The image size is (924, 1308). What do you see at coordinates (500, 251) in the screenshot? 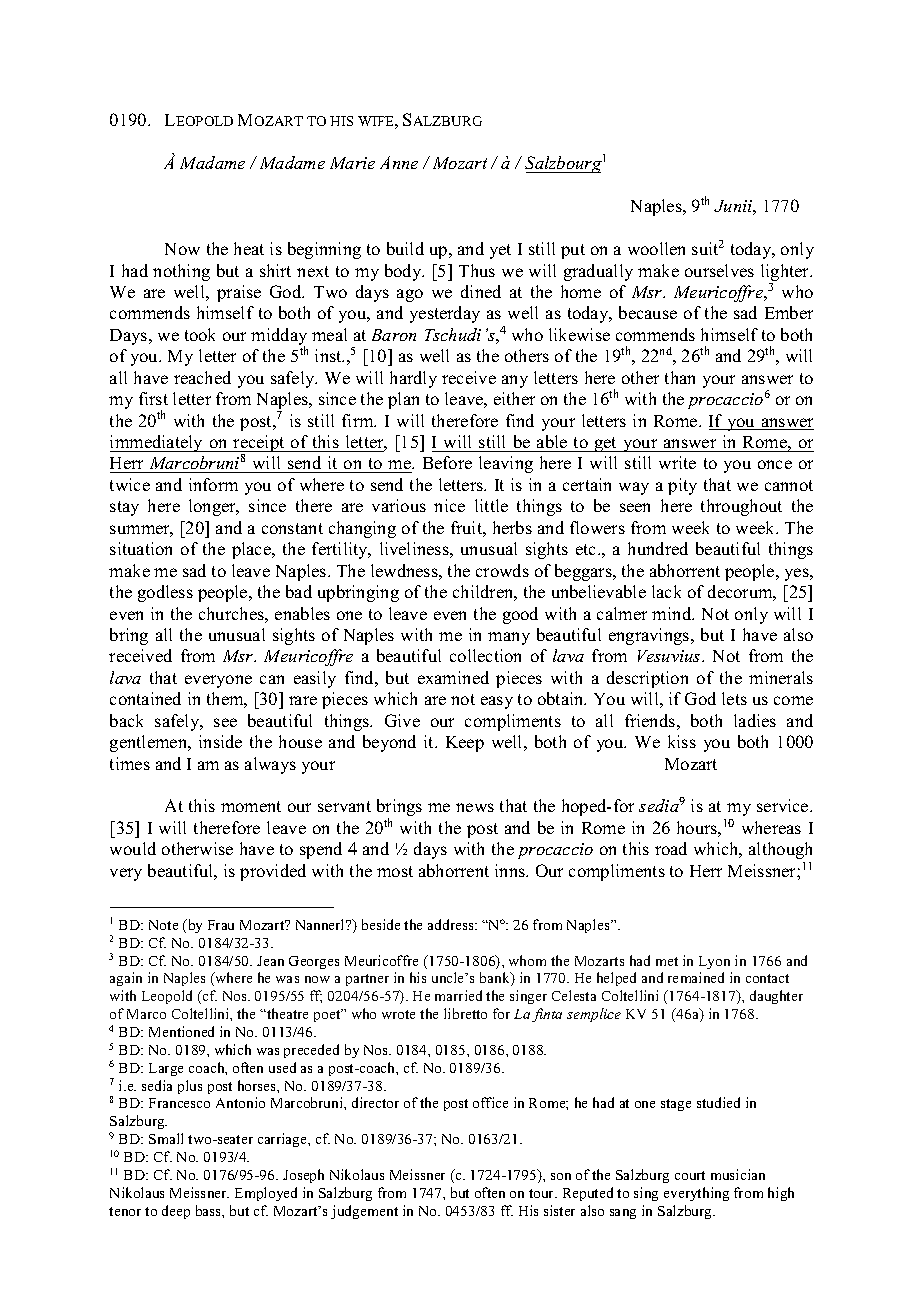
I see `yet` at bounding box center [500, 251].
